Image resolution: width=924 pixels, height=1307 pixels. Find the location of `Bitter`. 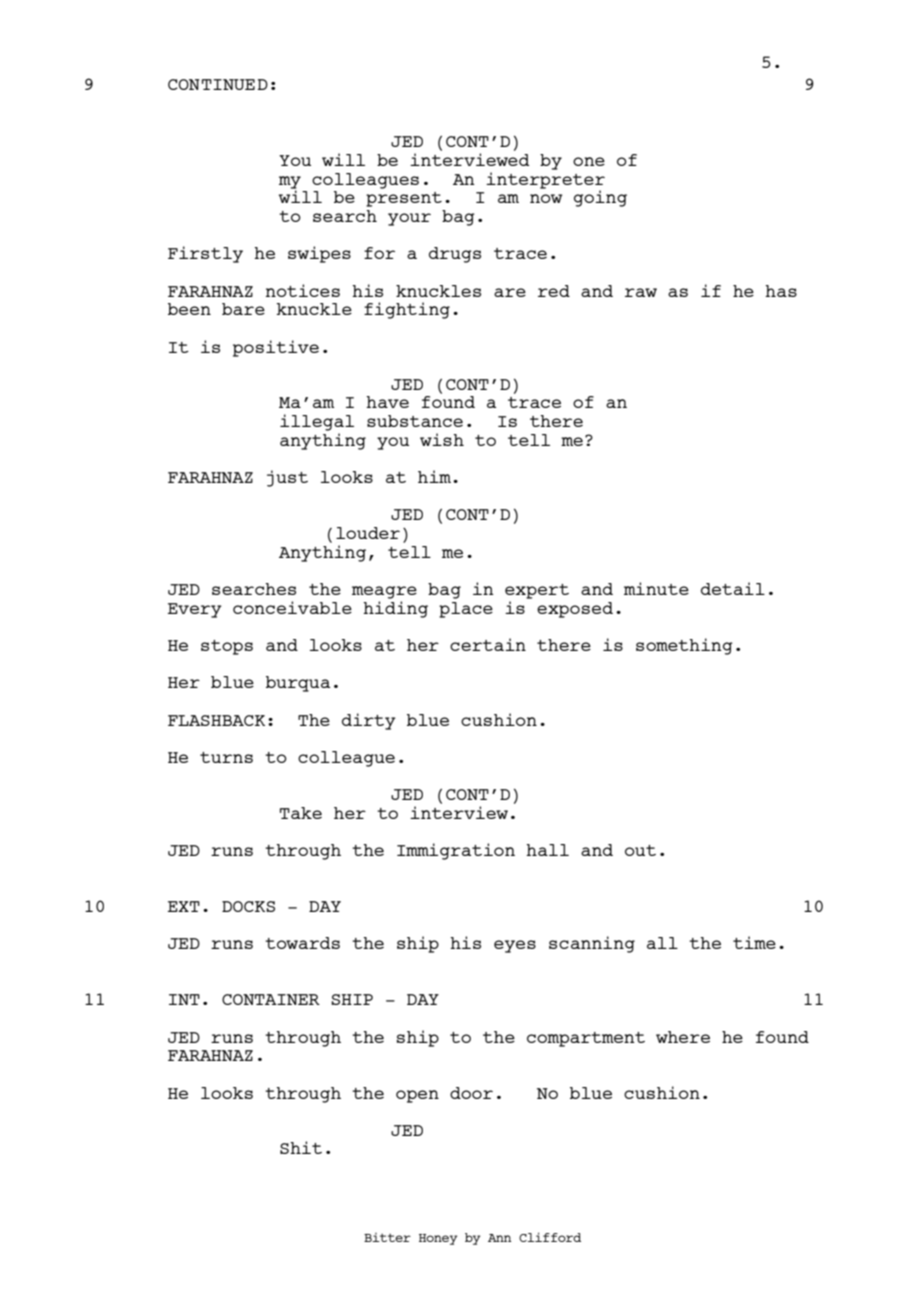

Bitter is located at coordinates (387, 1237).
